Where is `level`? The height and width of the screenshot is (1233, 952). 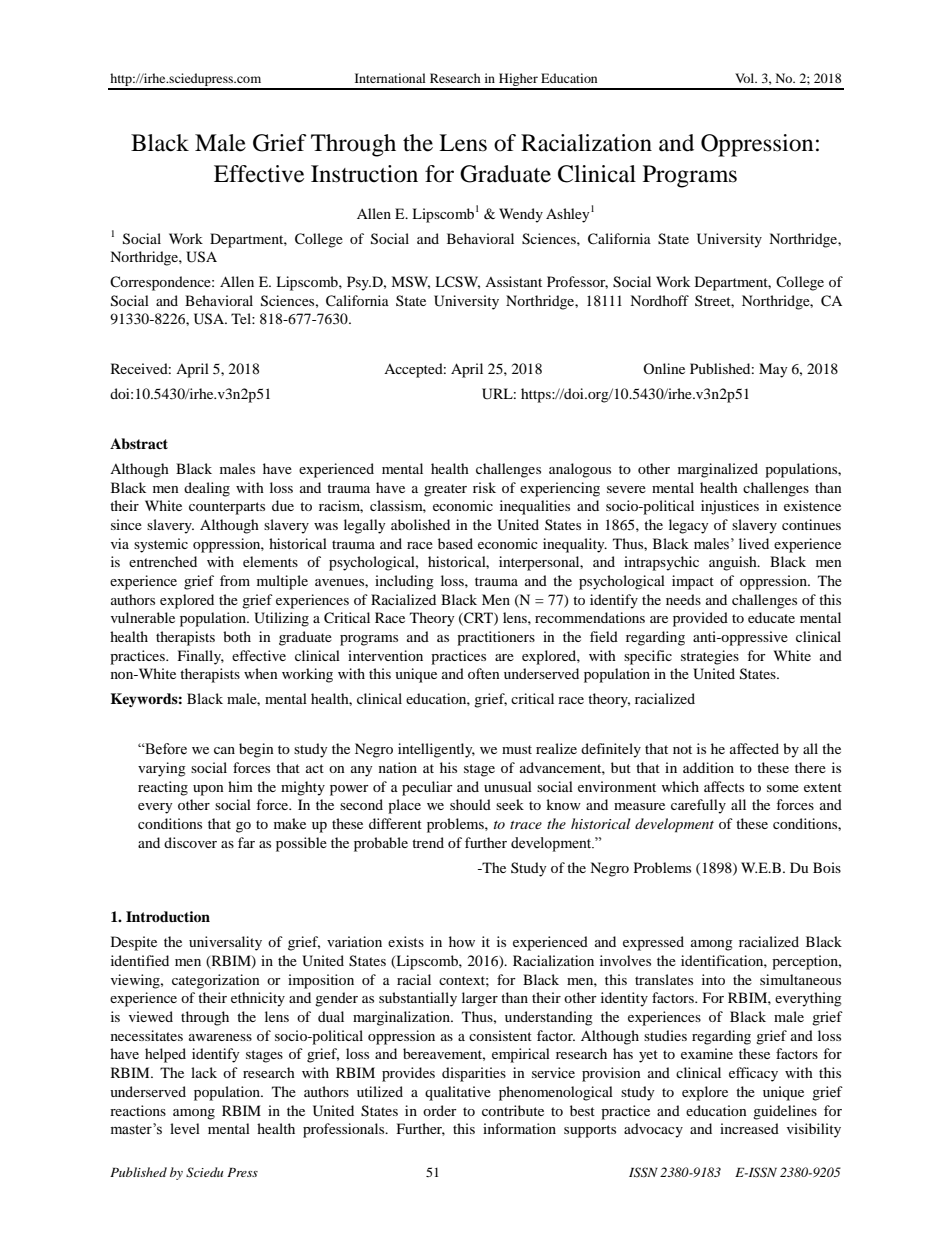
level is located at coordinates (185, 1128).
